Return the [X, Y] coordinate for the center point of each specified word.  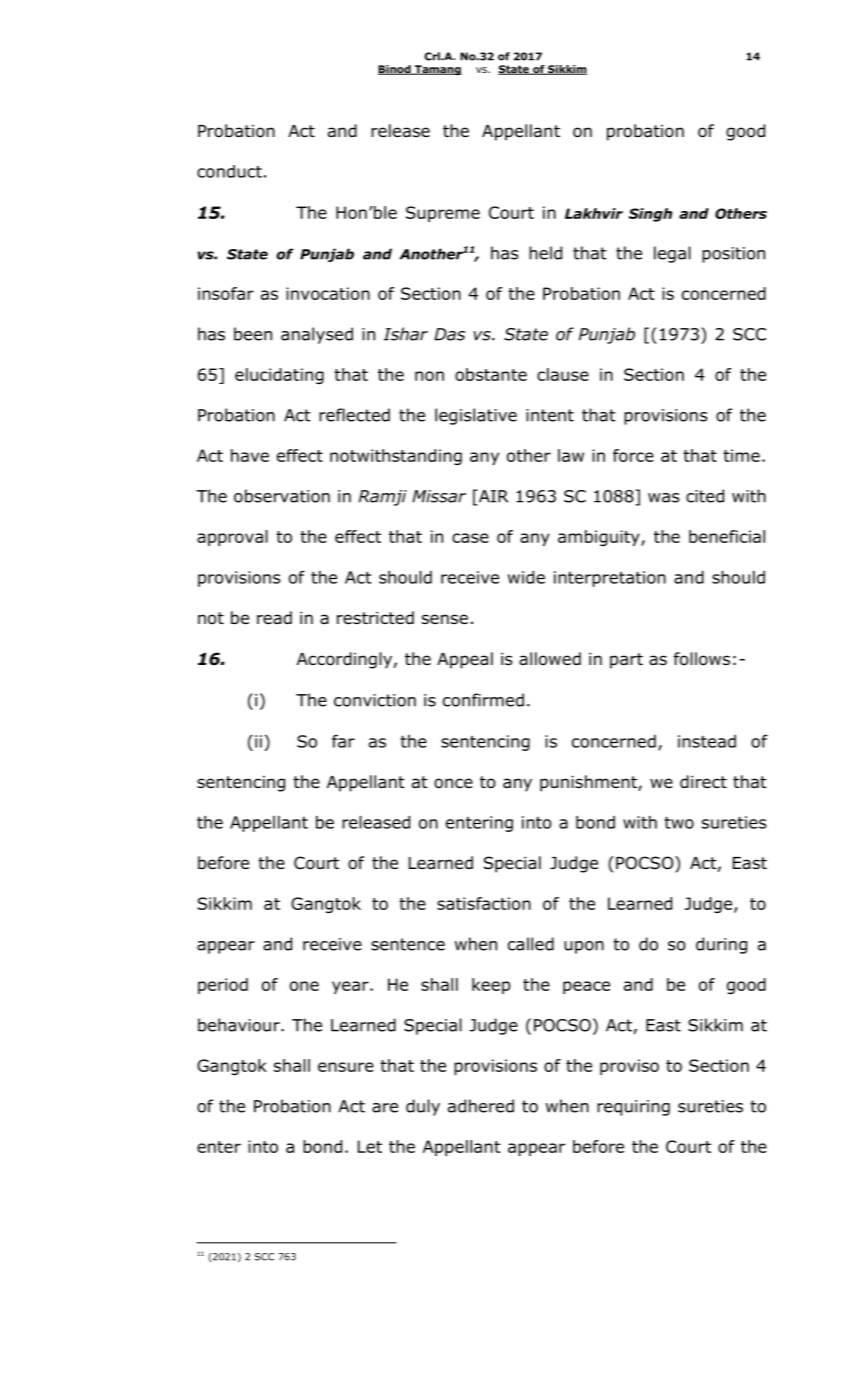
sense [445, 619]
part [626, 661]
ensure [346, 1067]
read [274, 618]
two [679, 822]
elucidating [279, 376]
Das [449, 334]
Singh [650, 215]
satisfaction [484, 903]
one [304, 986]
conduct [229, 171]
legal [672, 254]
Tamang [437, 70]
